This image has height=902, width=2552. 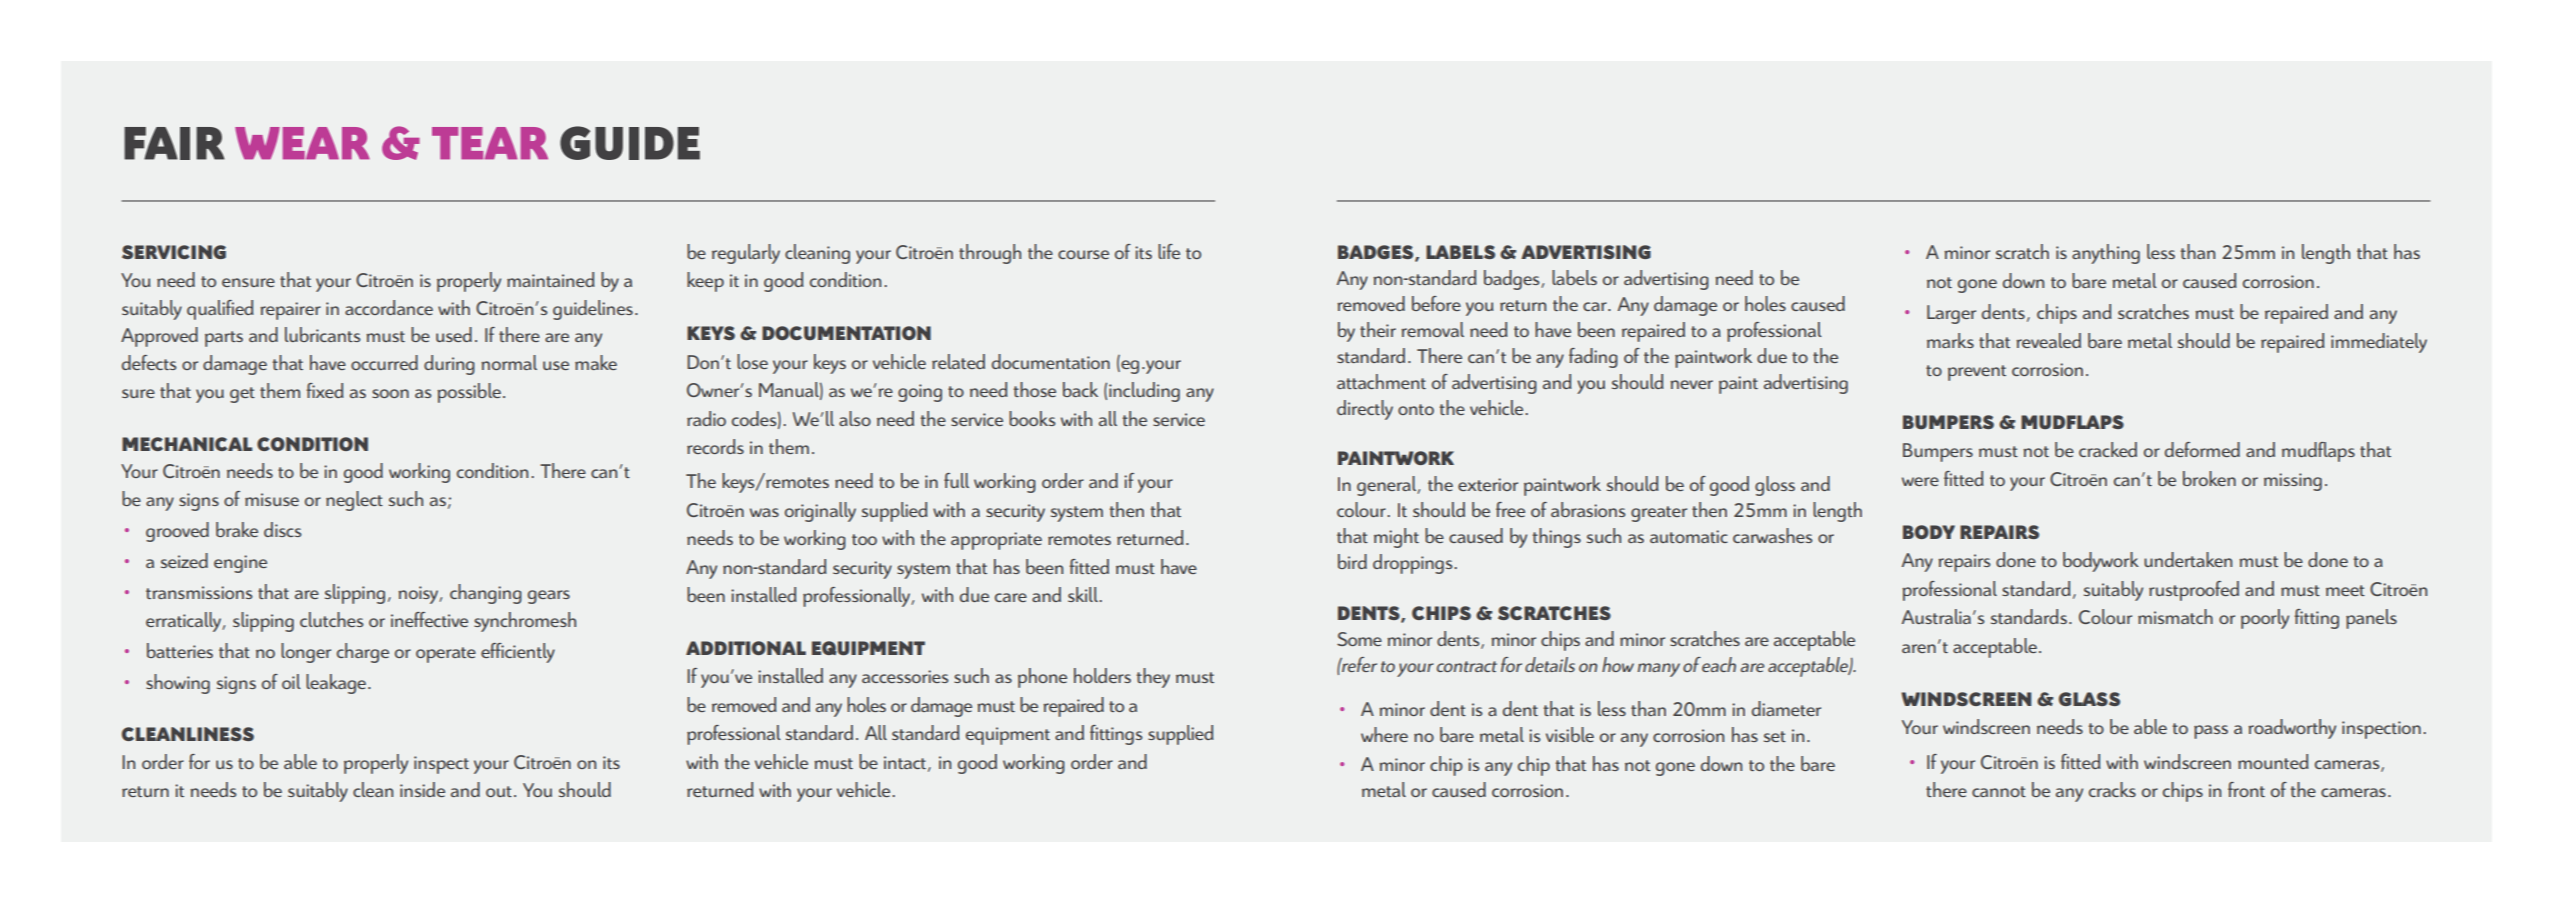 What do you see at coordinates (422, 789) in the image?
I see `inside` at bounding box center [422, 789].
